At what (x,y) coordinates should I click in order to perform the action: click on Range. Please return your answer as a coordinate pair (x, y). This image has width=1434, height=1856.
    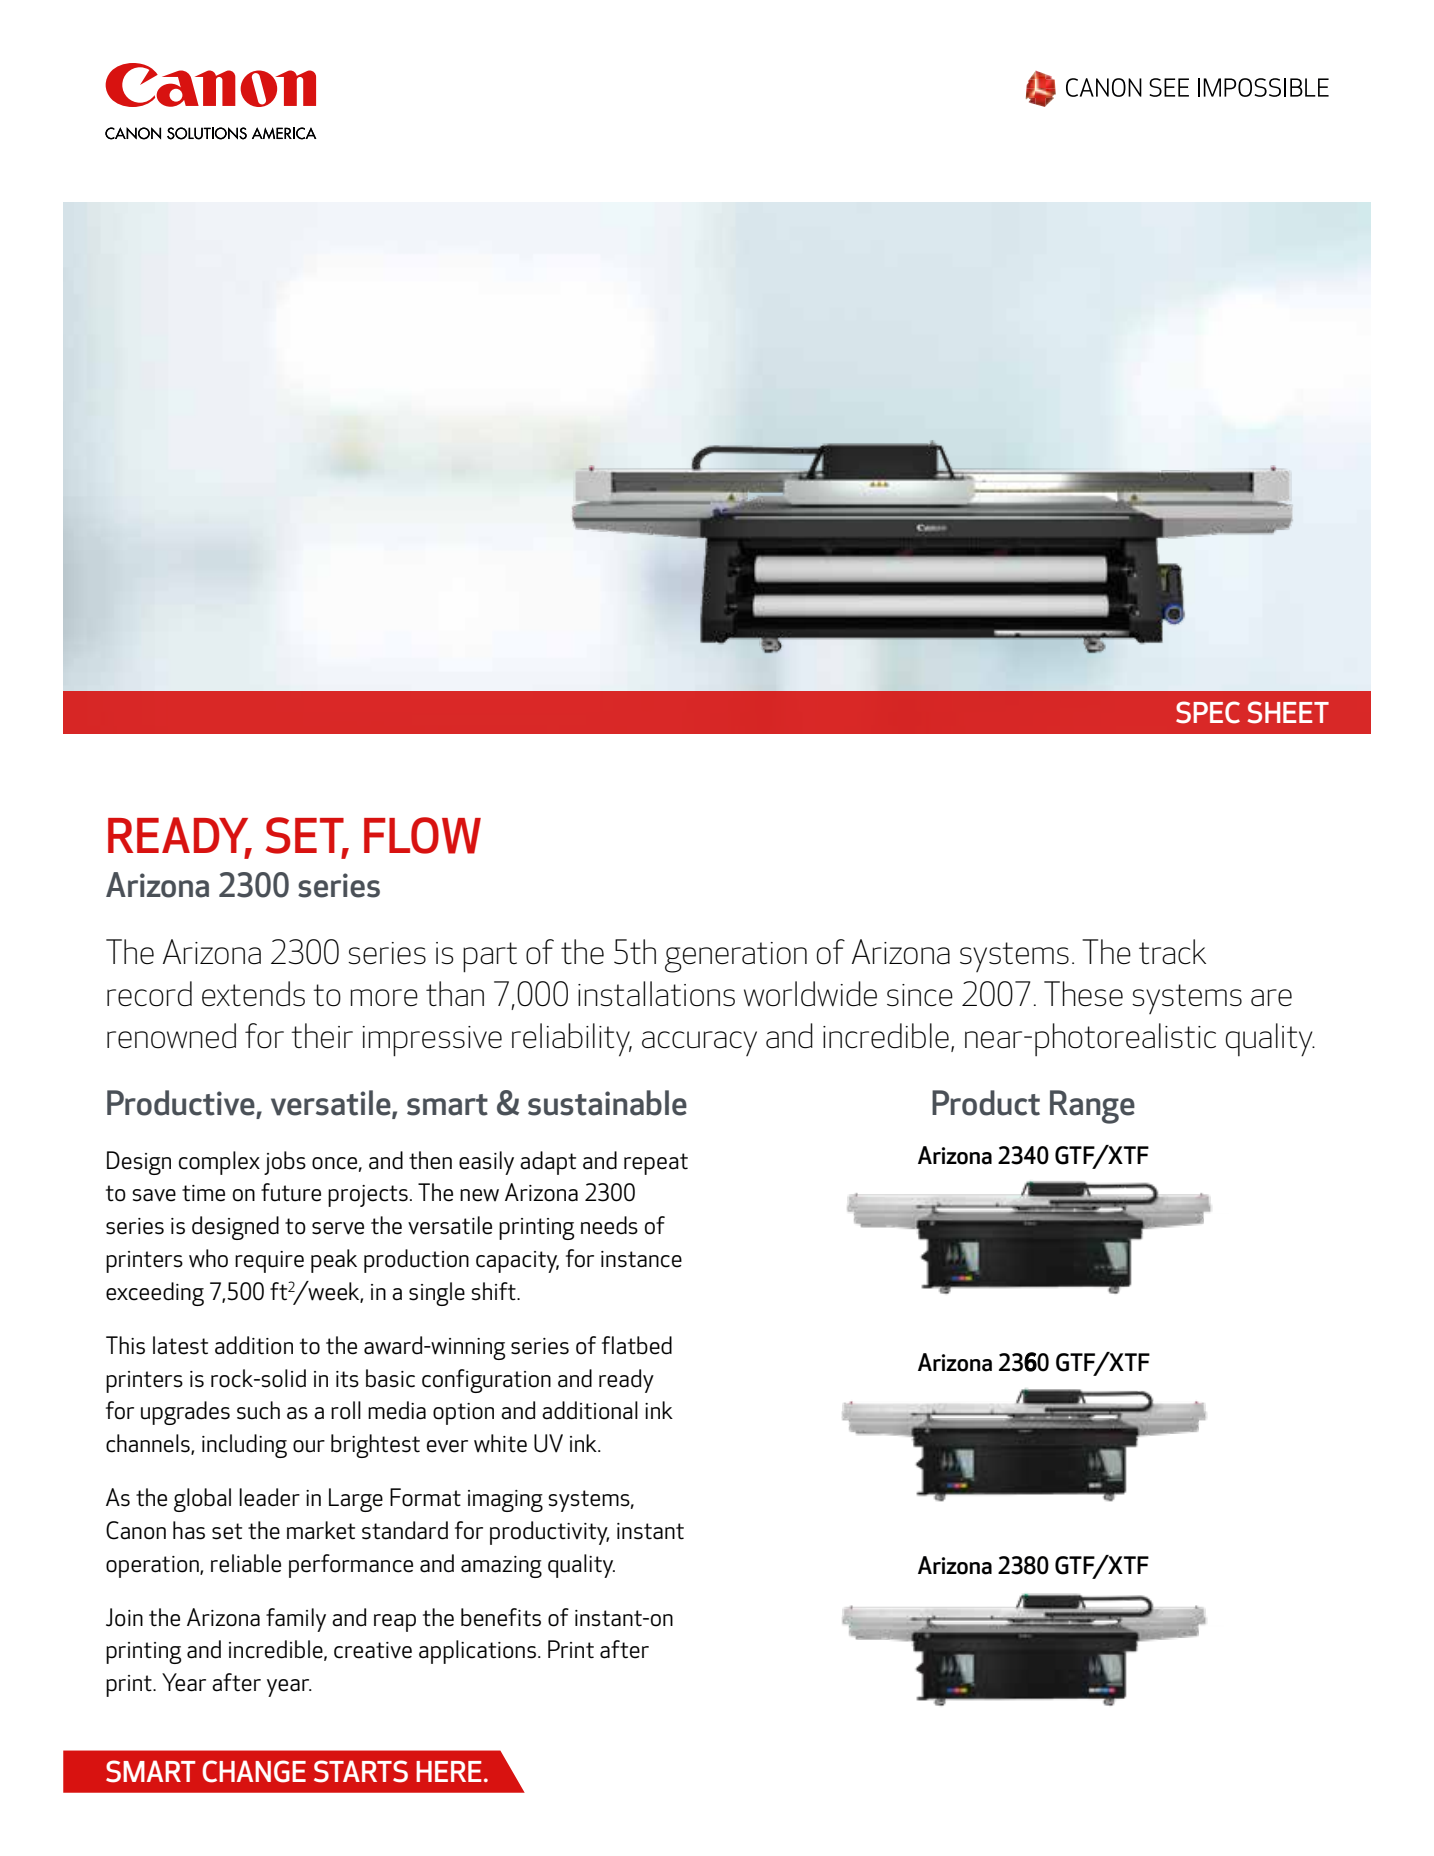
    Looking at the image, I should click on (1092, 1107).
